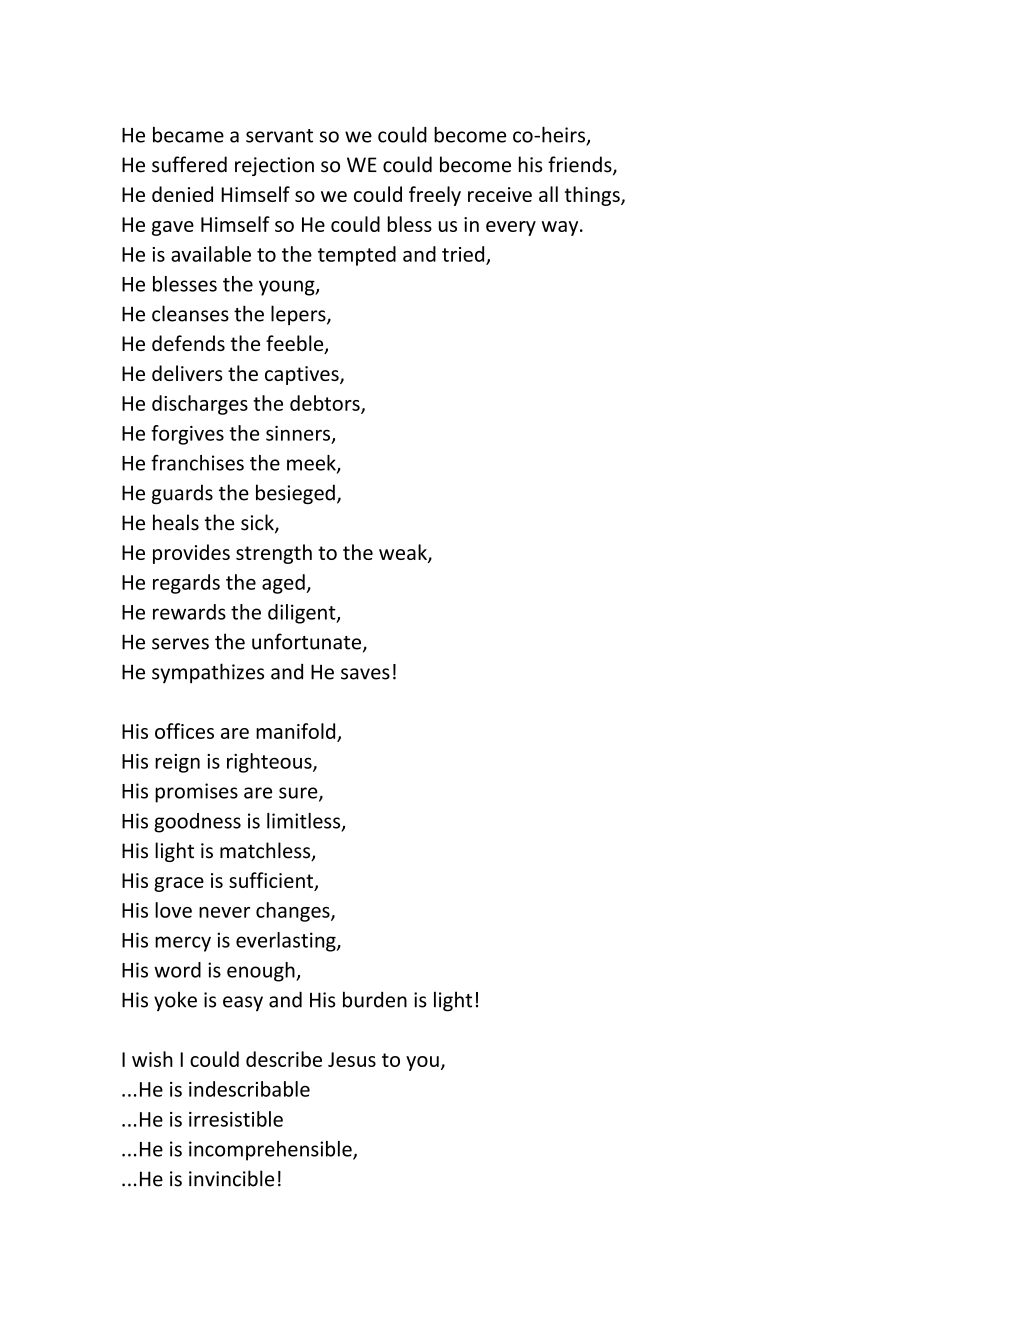 This screenshot has width=1026, height=1328. Describe the element at coordinates (365, 674) in the screenshot. I see `saves` at that location.
